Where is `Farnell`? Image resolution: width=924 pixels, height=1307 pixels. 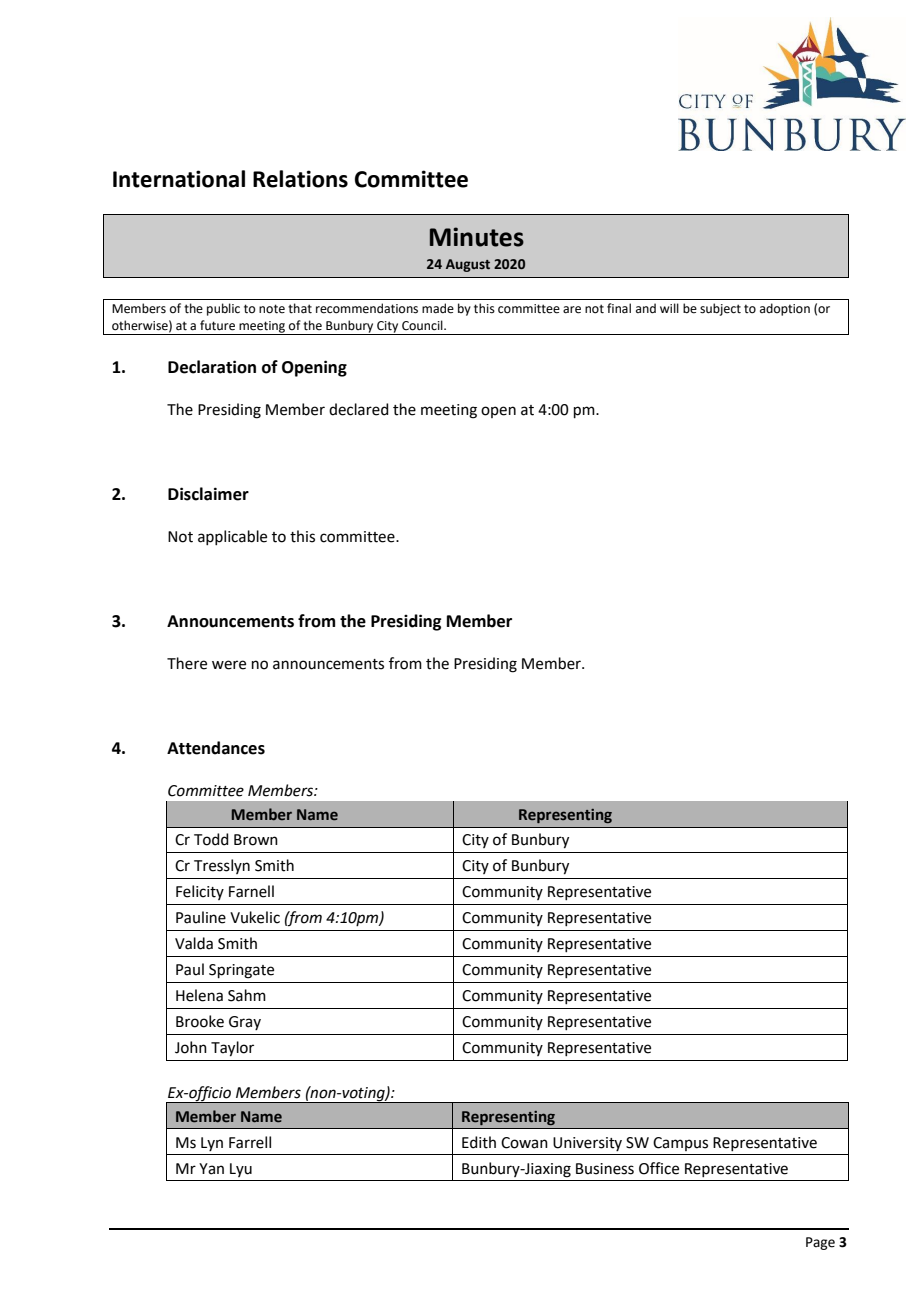
Farnell is located at coordinates (251, 891).
